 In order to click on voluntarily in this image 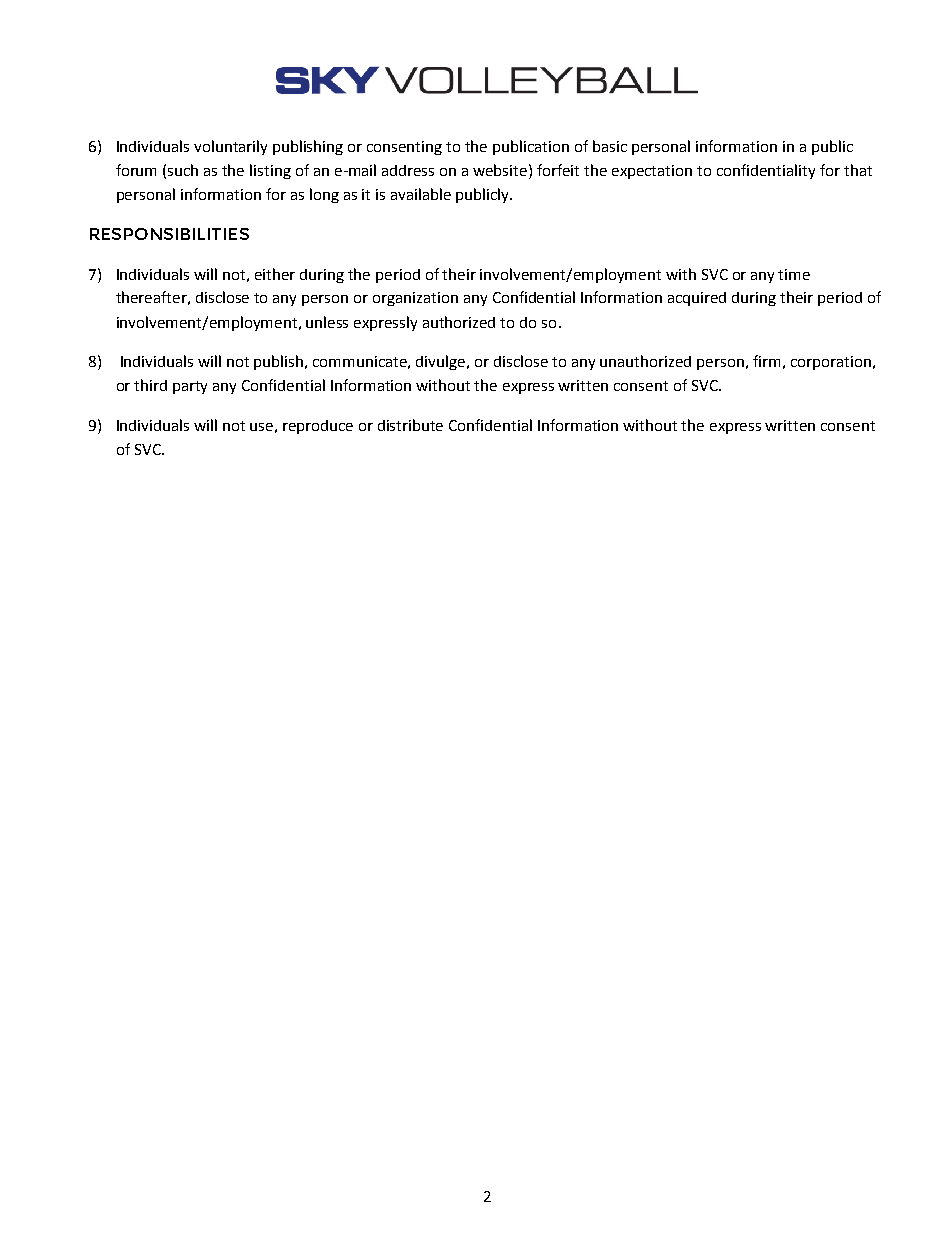, I will do `click(230, 147)`.
